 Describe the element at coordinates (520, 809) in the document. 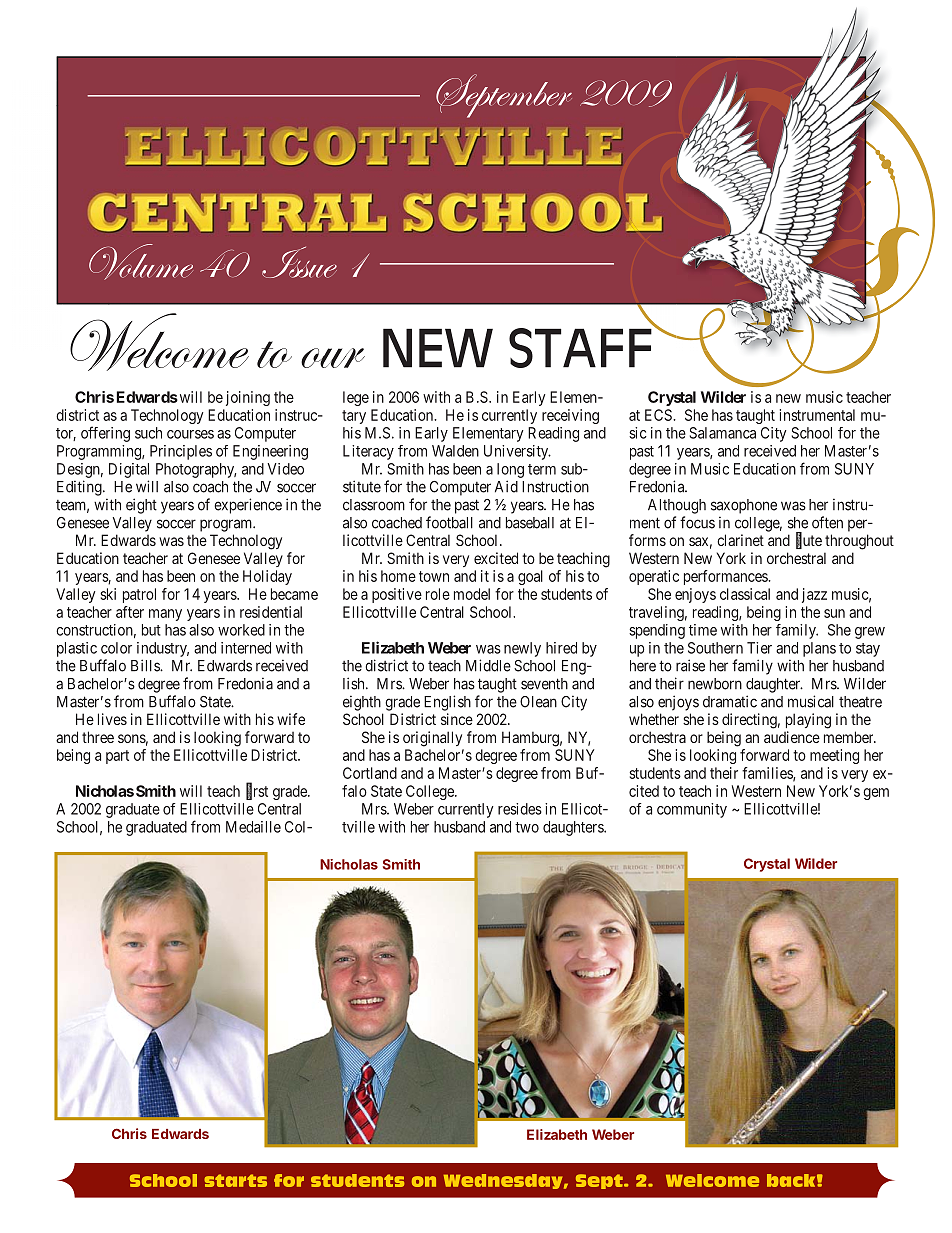

I see `resides` at that location.
